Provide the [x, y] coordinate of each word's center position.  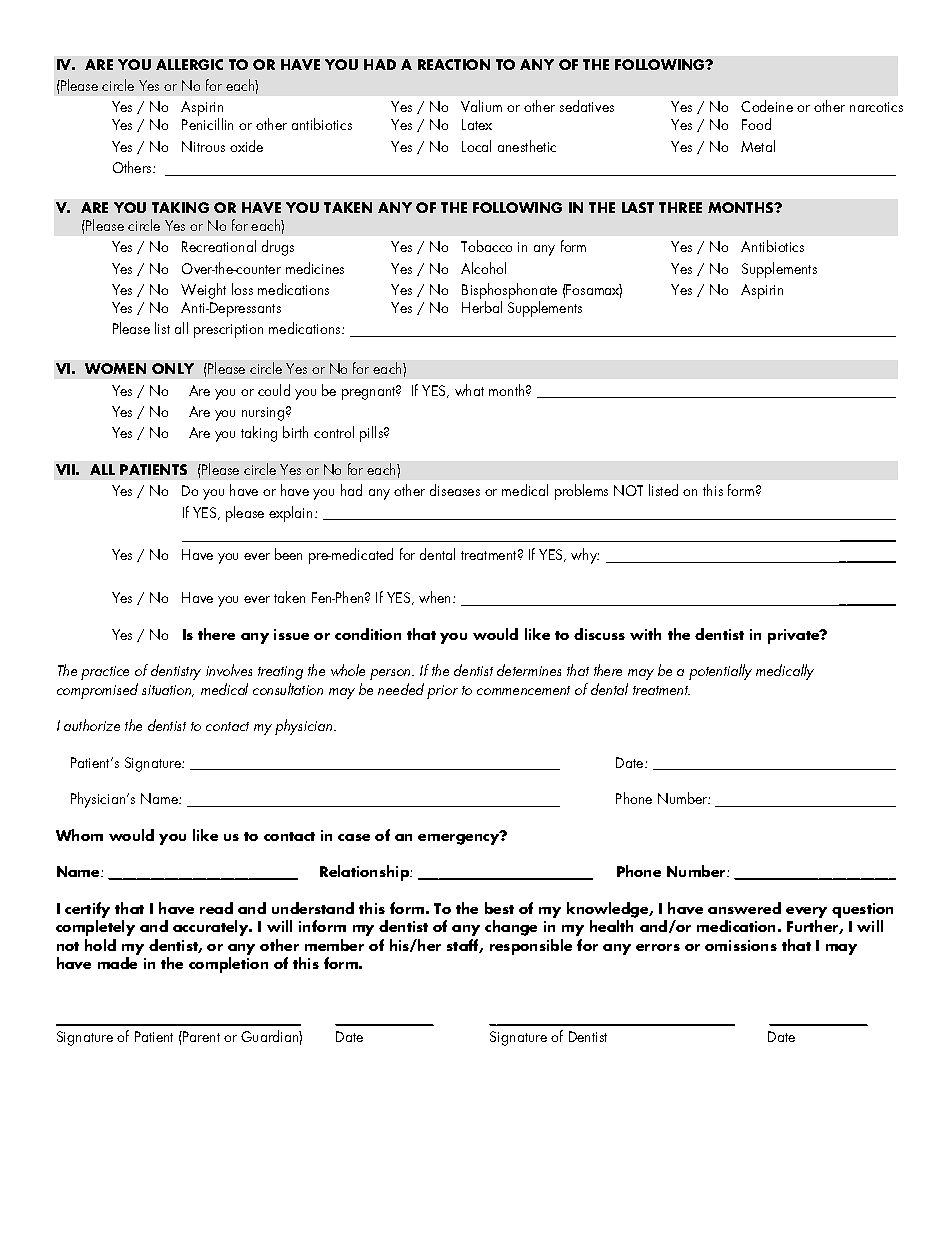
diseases [455, 490]
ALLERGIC [189, 64]
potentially [720, 672]
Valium [481, 106]
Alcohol [483, 268]
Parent [200, 1036]
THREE [680, 207]
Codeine [767, 106]
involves [229, 670]
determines [529, 670]
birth [295, 432]
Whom [79, 835]
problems [581, 492]
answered [744, 908]
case [354, 837]
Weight [203, 291]
